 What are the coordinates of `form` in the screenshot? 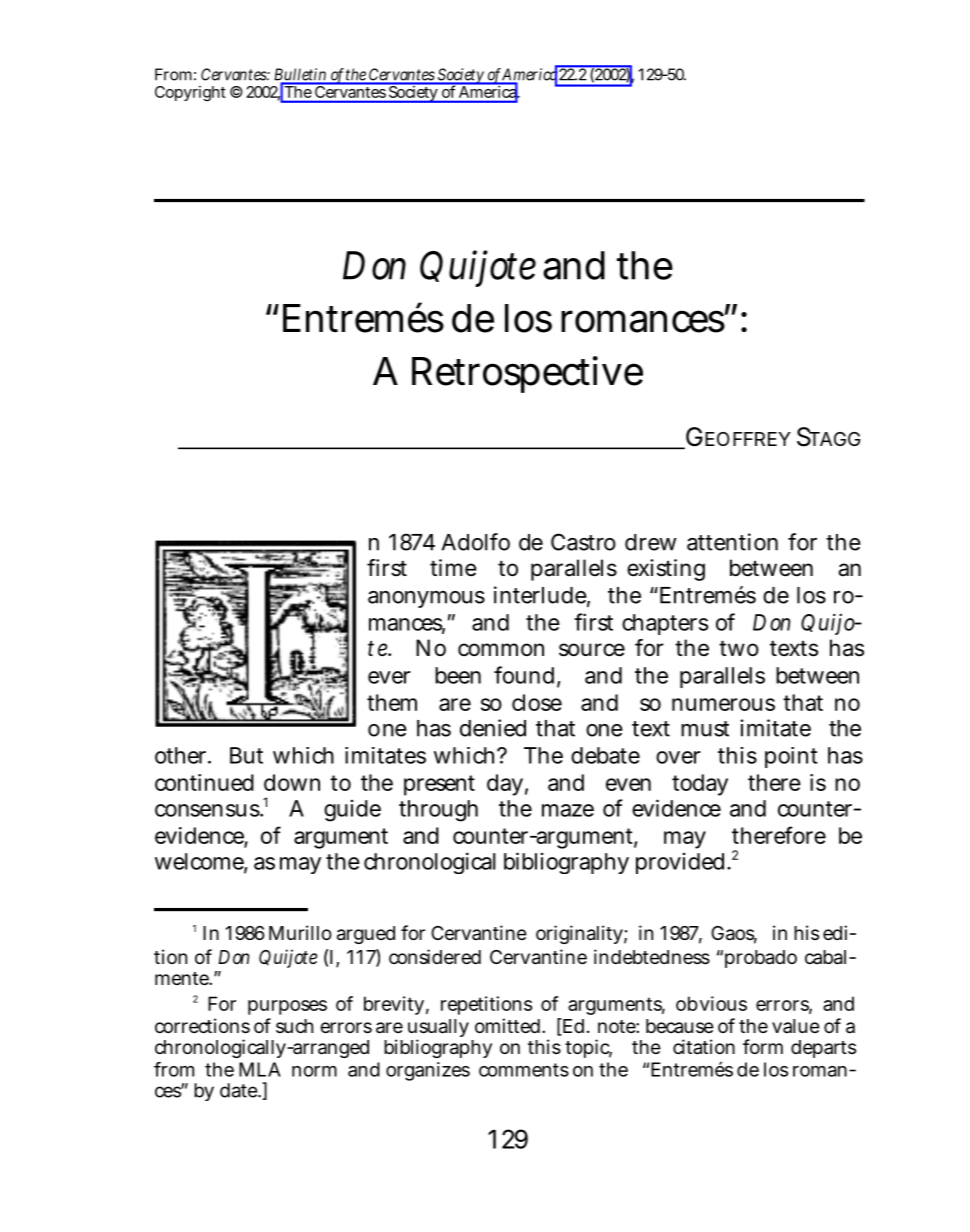 It's located at (763, 1046).
